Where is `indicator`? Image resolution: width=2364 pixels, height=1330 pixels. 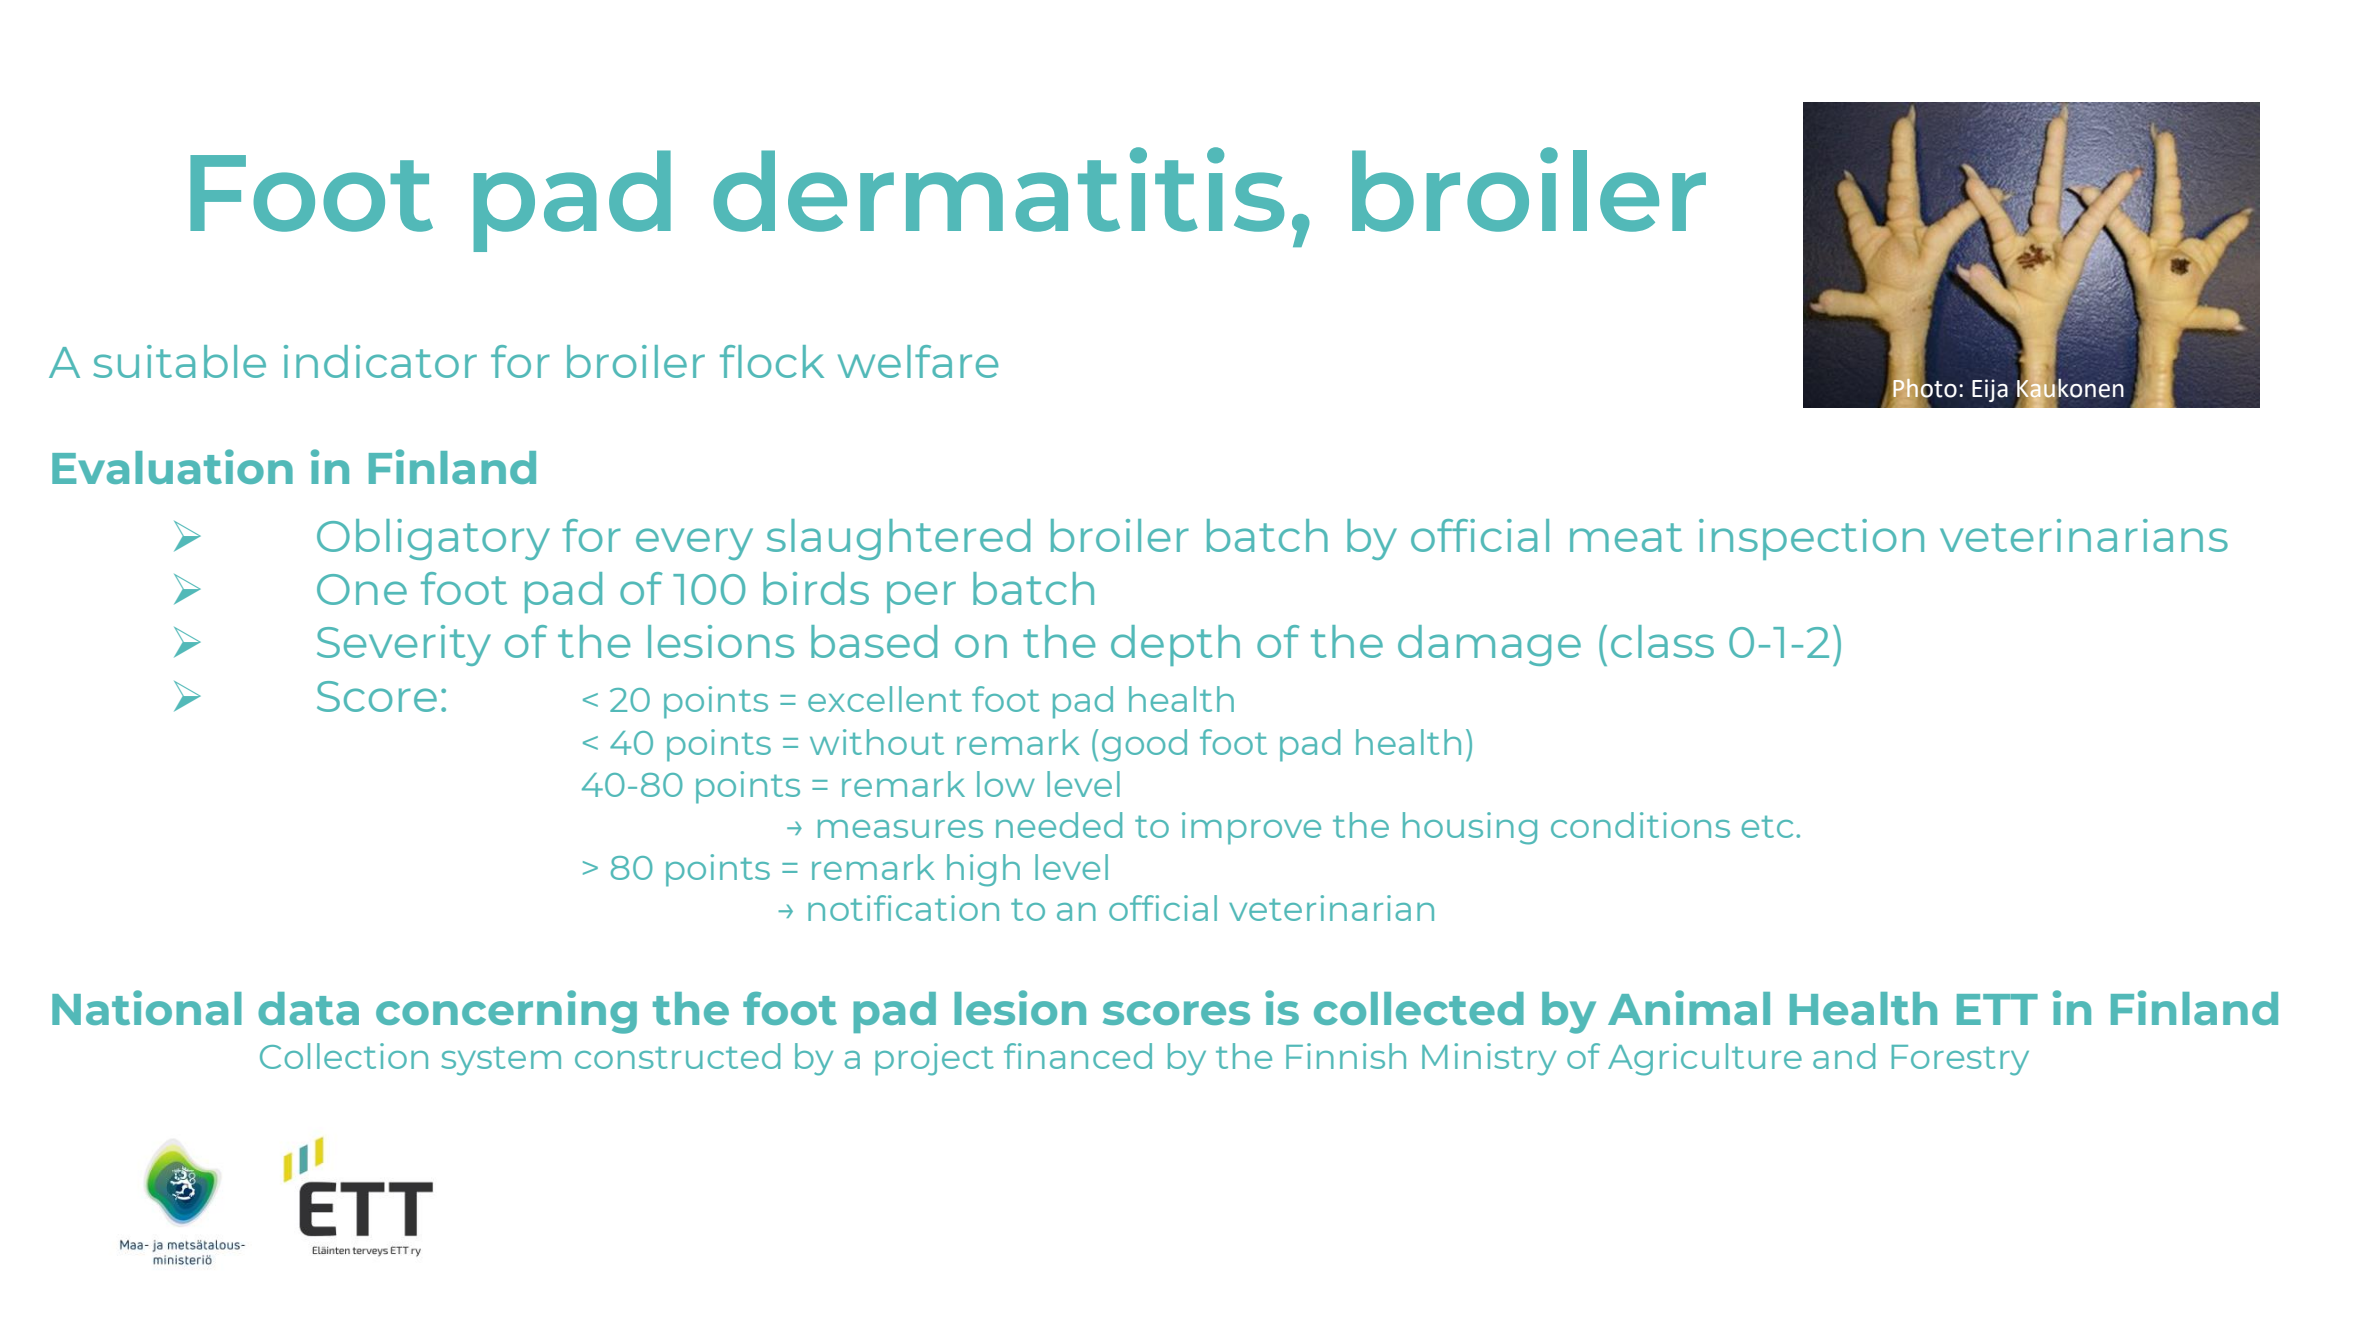 indicator is located at coordinates (380, 361).
